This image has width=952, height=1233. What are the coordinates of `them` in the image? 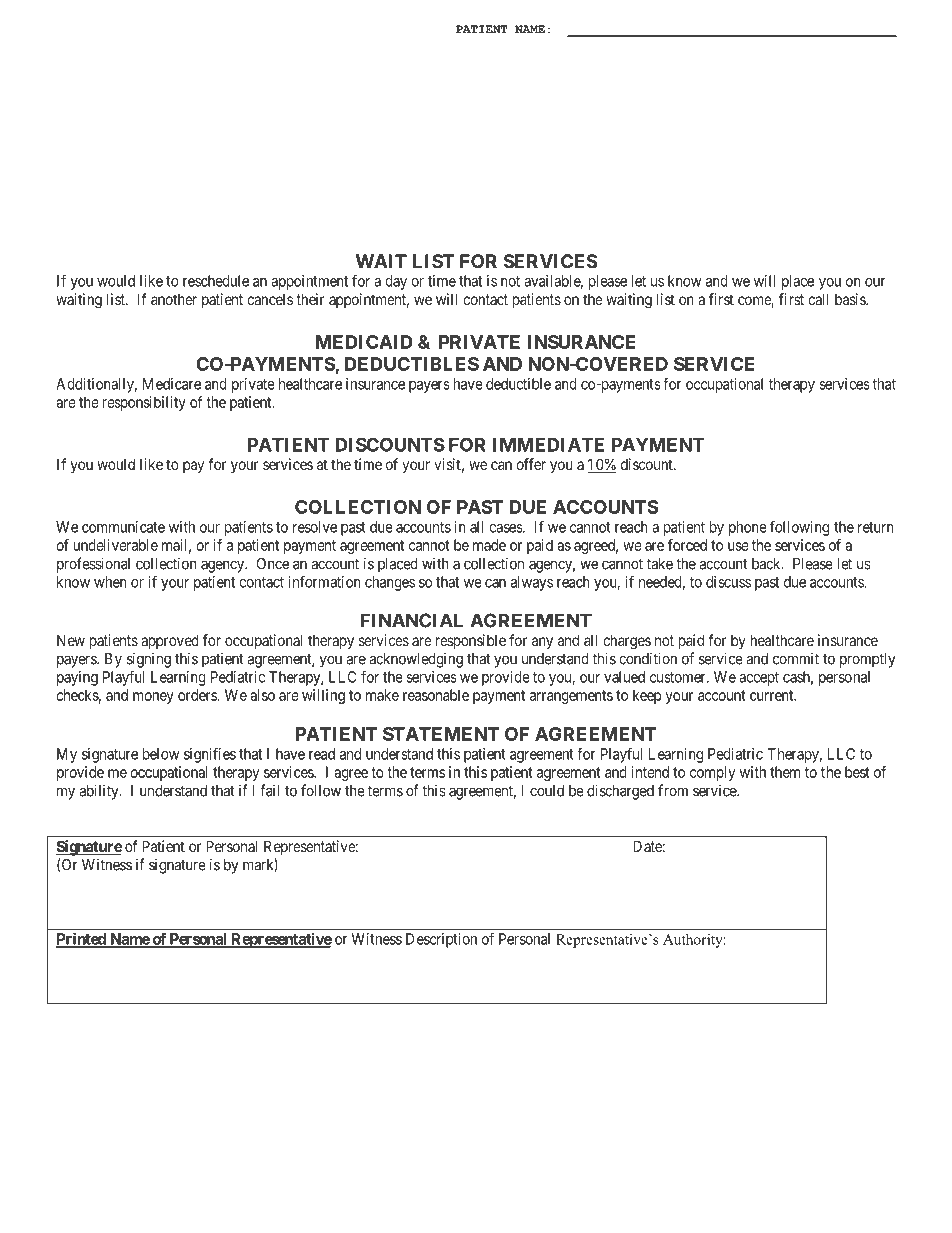 It's located at (785, 772).
